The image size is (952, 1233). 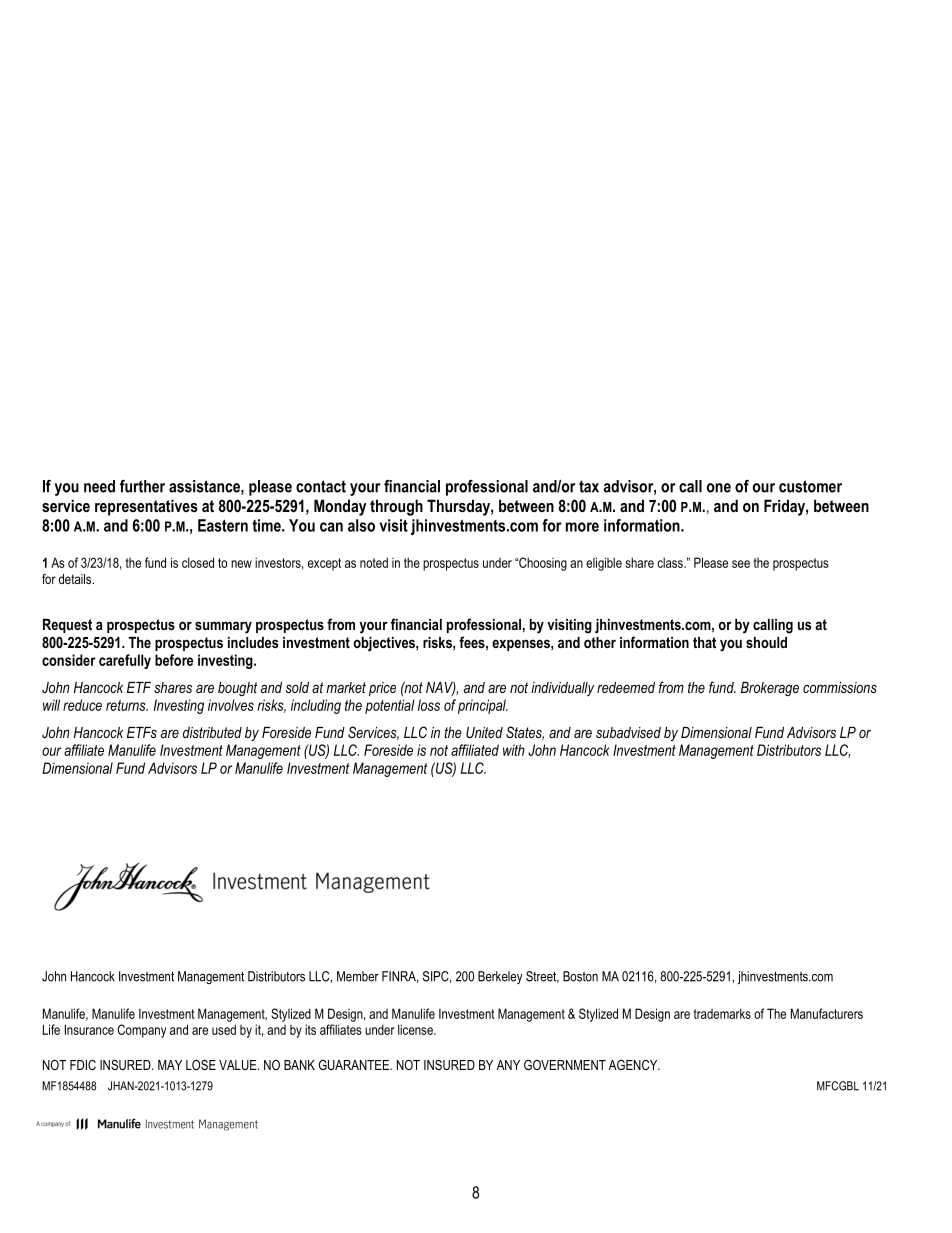 I want to click on through, so click(x=396, y=507).
